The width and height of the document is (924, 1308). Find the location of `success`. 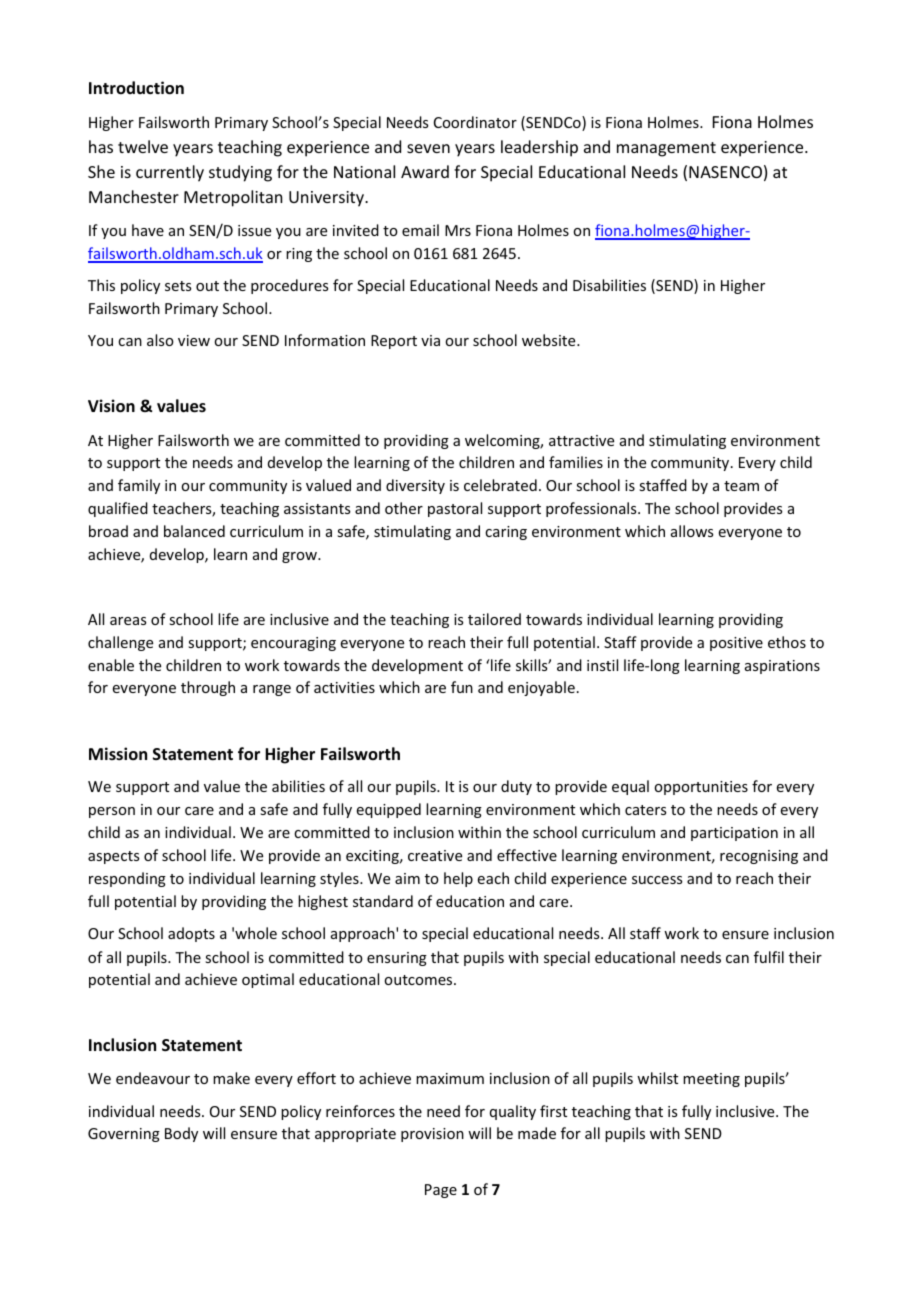

success is located at coordinates (657, 880).
